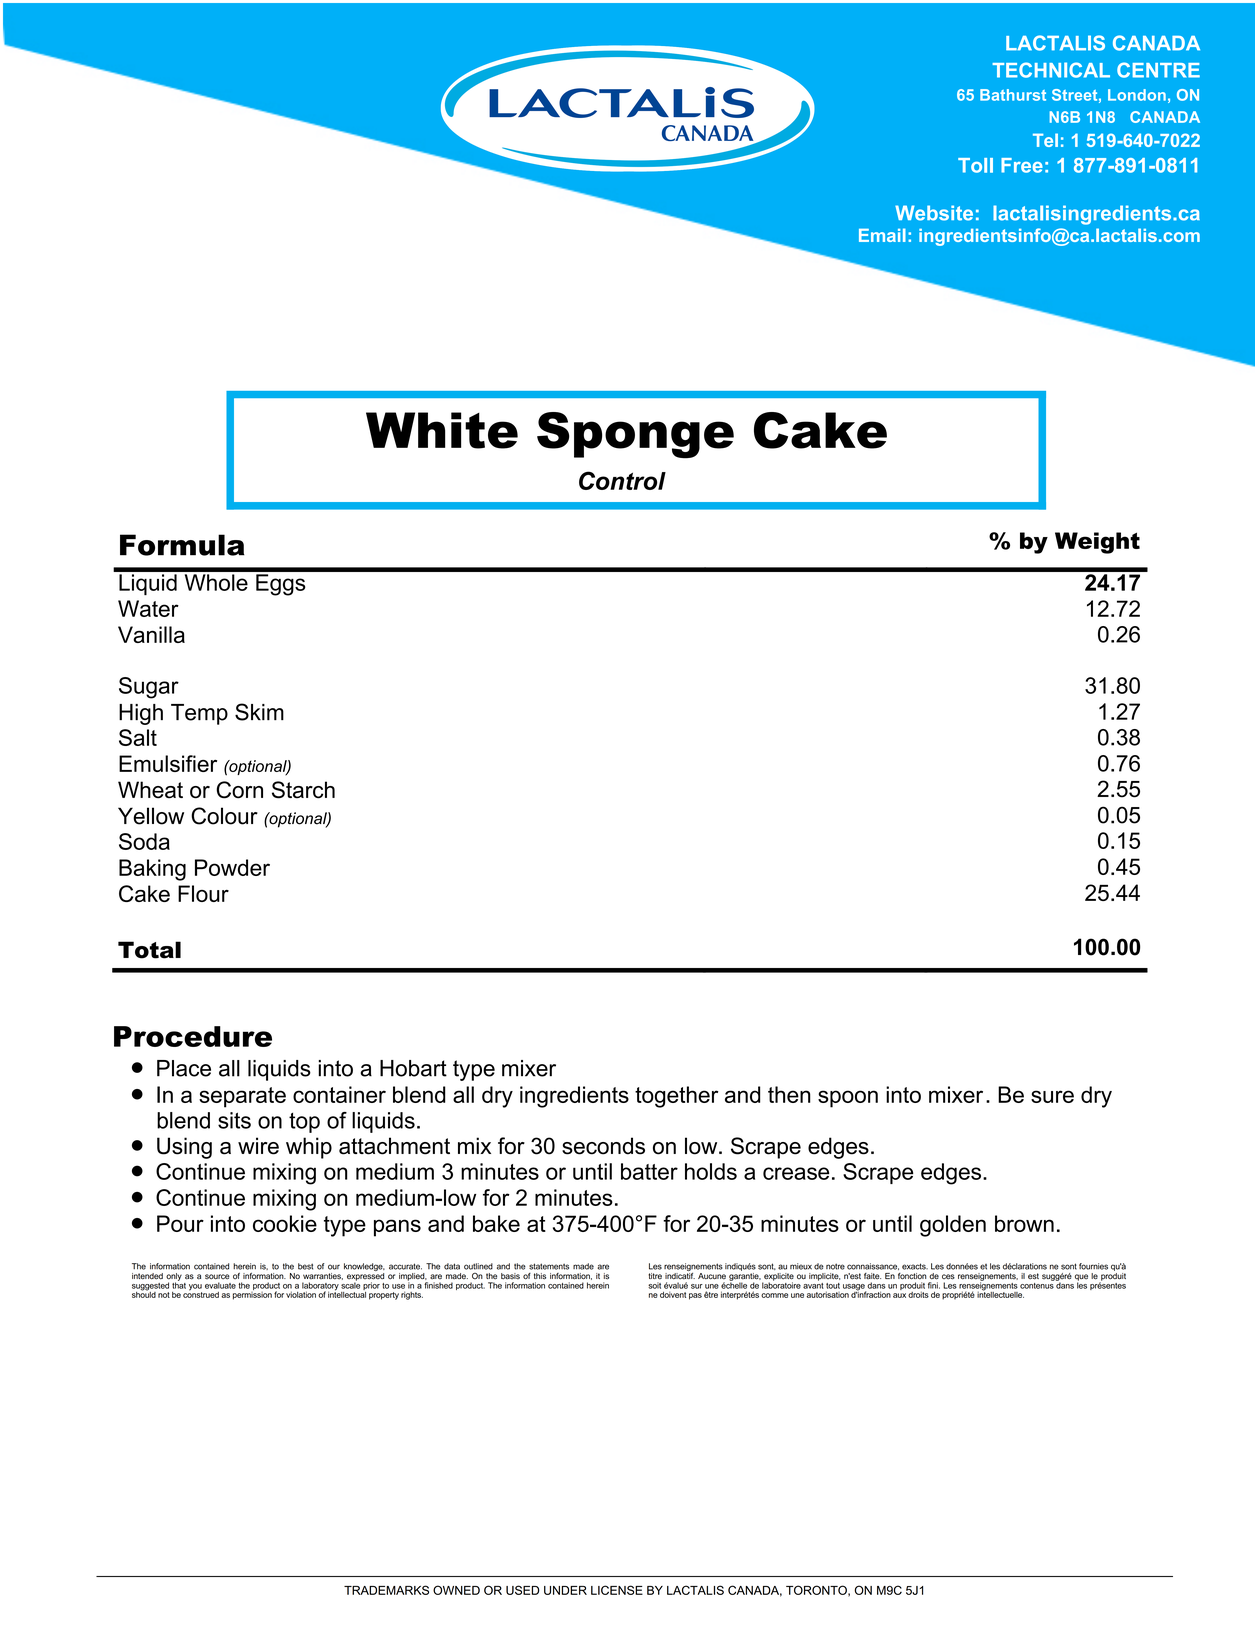  What do you see at coordinates (442, 430) in the screenshot?
I see `White` at bounding box center [442, 430].
